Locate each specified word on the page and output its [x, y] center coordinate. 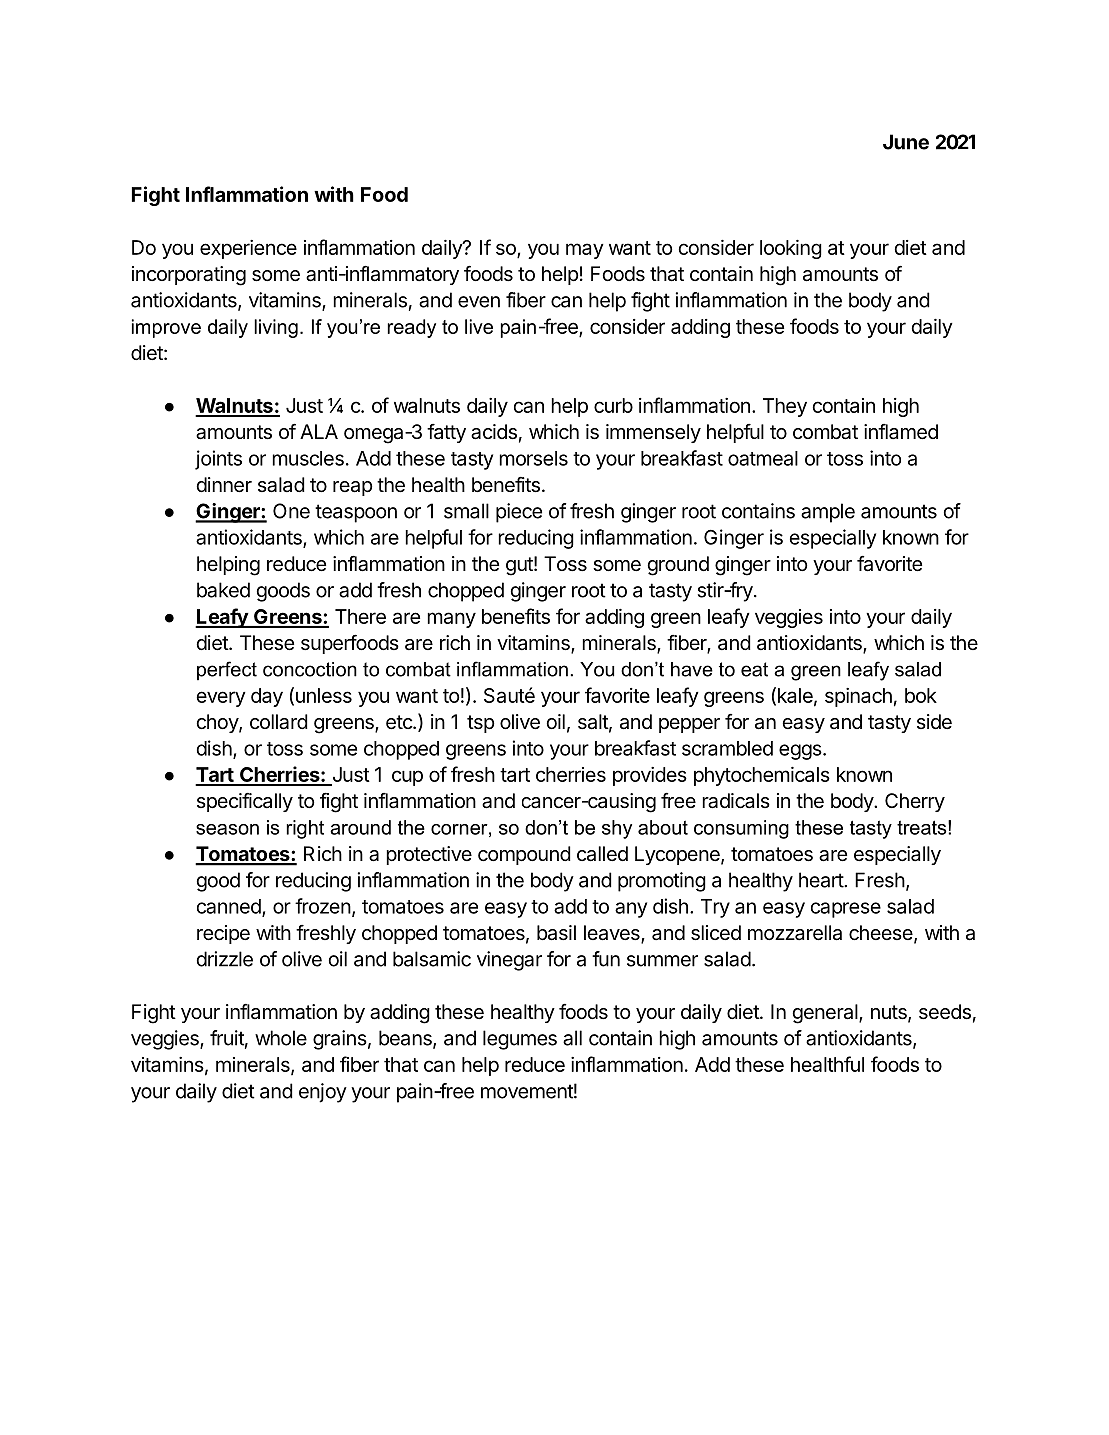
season [227, 829]
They [785, 407]
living [276, 328]
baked [223, 590]
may [585, 251]
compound [524, 855]
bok [921, 695]
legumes [520, 1040]
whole [281, 1038]
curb [613, 405]
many [451, 620]
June [906, 142]
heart [822, 880]
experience [248, 249]
